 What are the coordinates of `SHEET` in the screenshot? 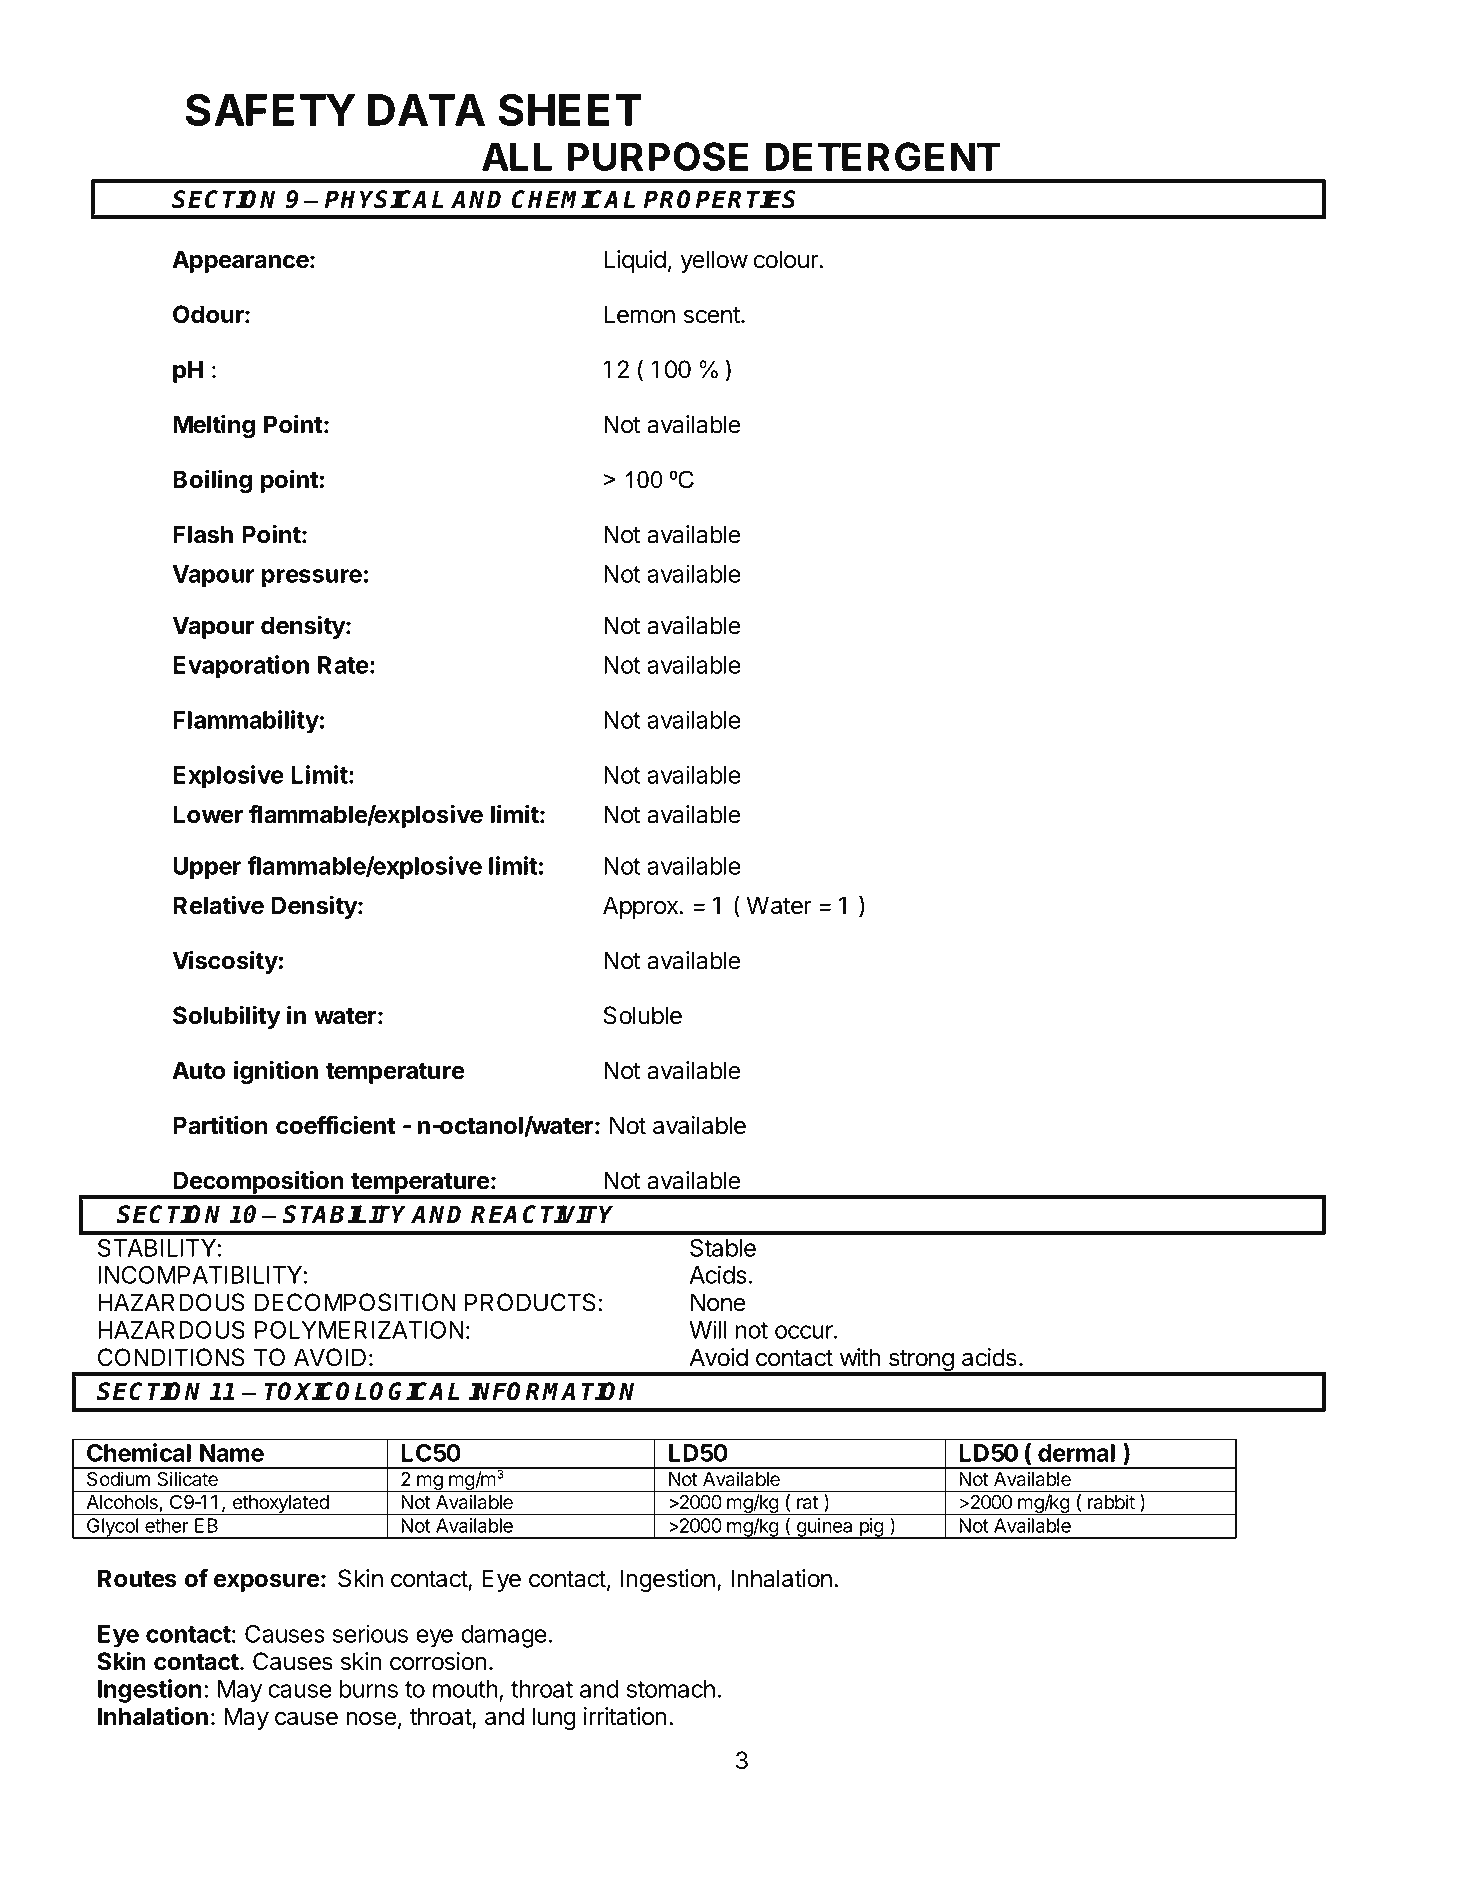 It's located at (570, 109).
